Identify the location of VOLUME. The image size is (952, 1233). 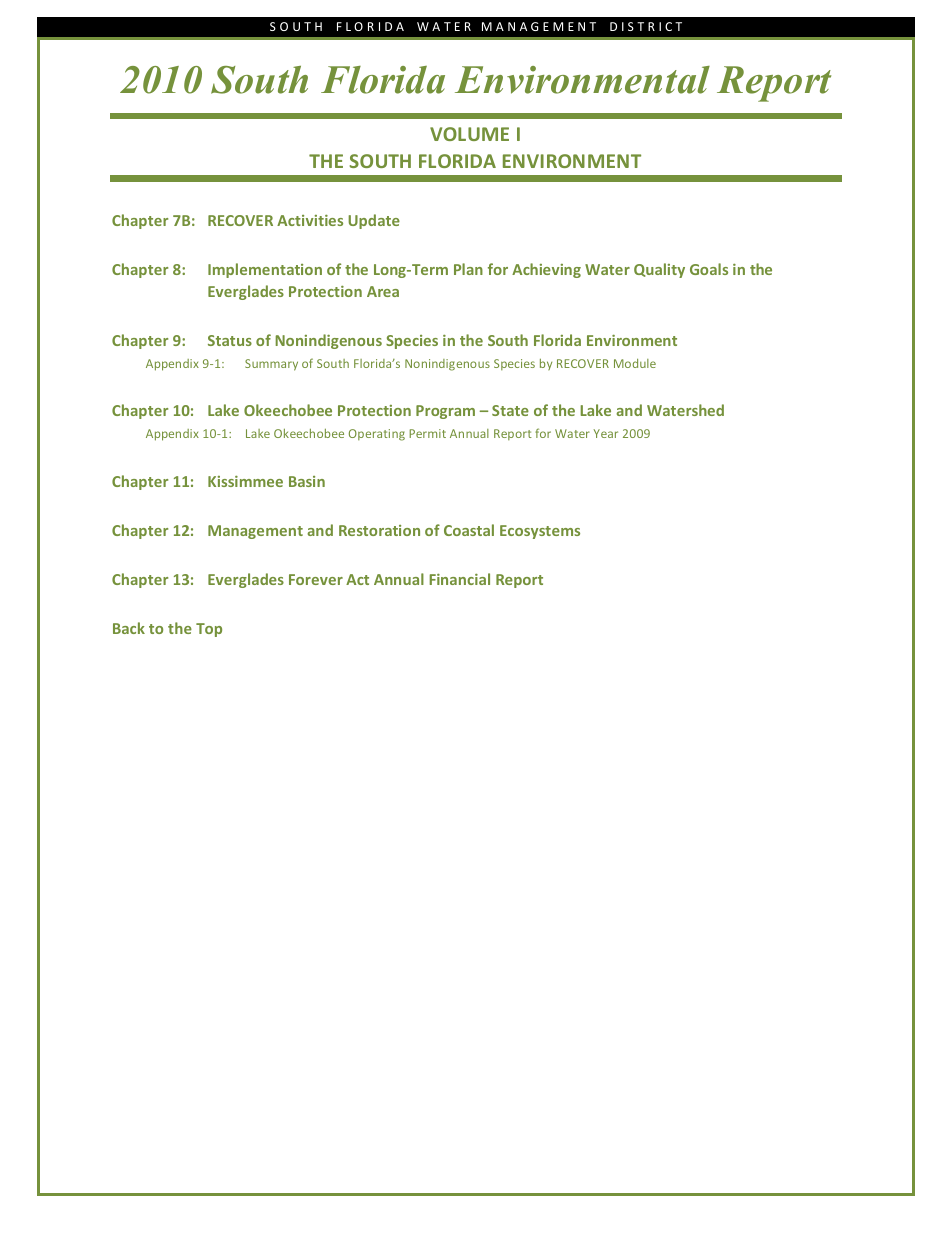
(469, 134).
